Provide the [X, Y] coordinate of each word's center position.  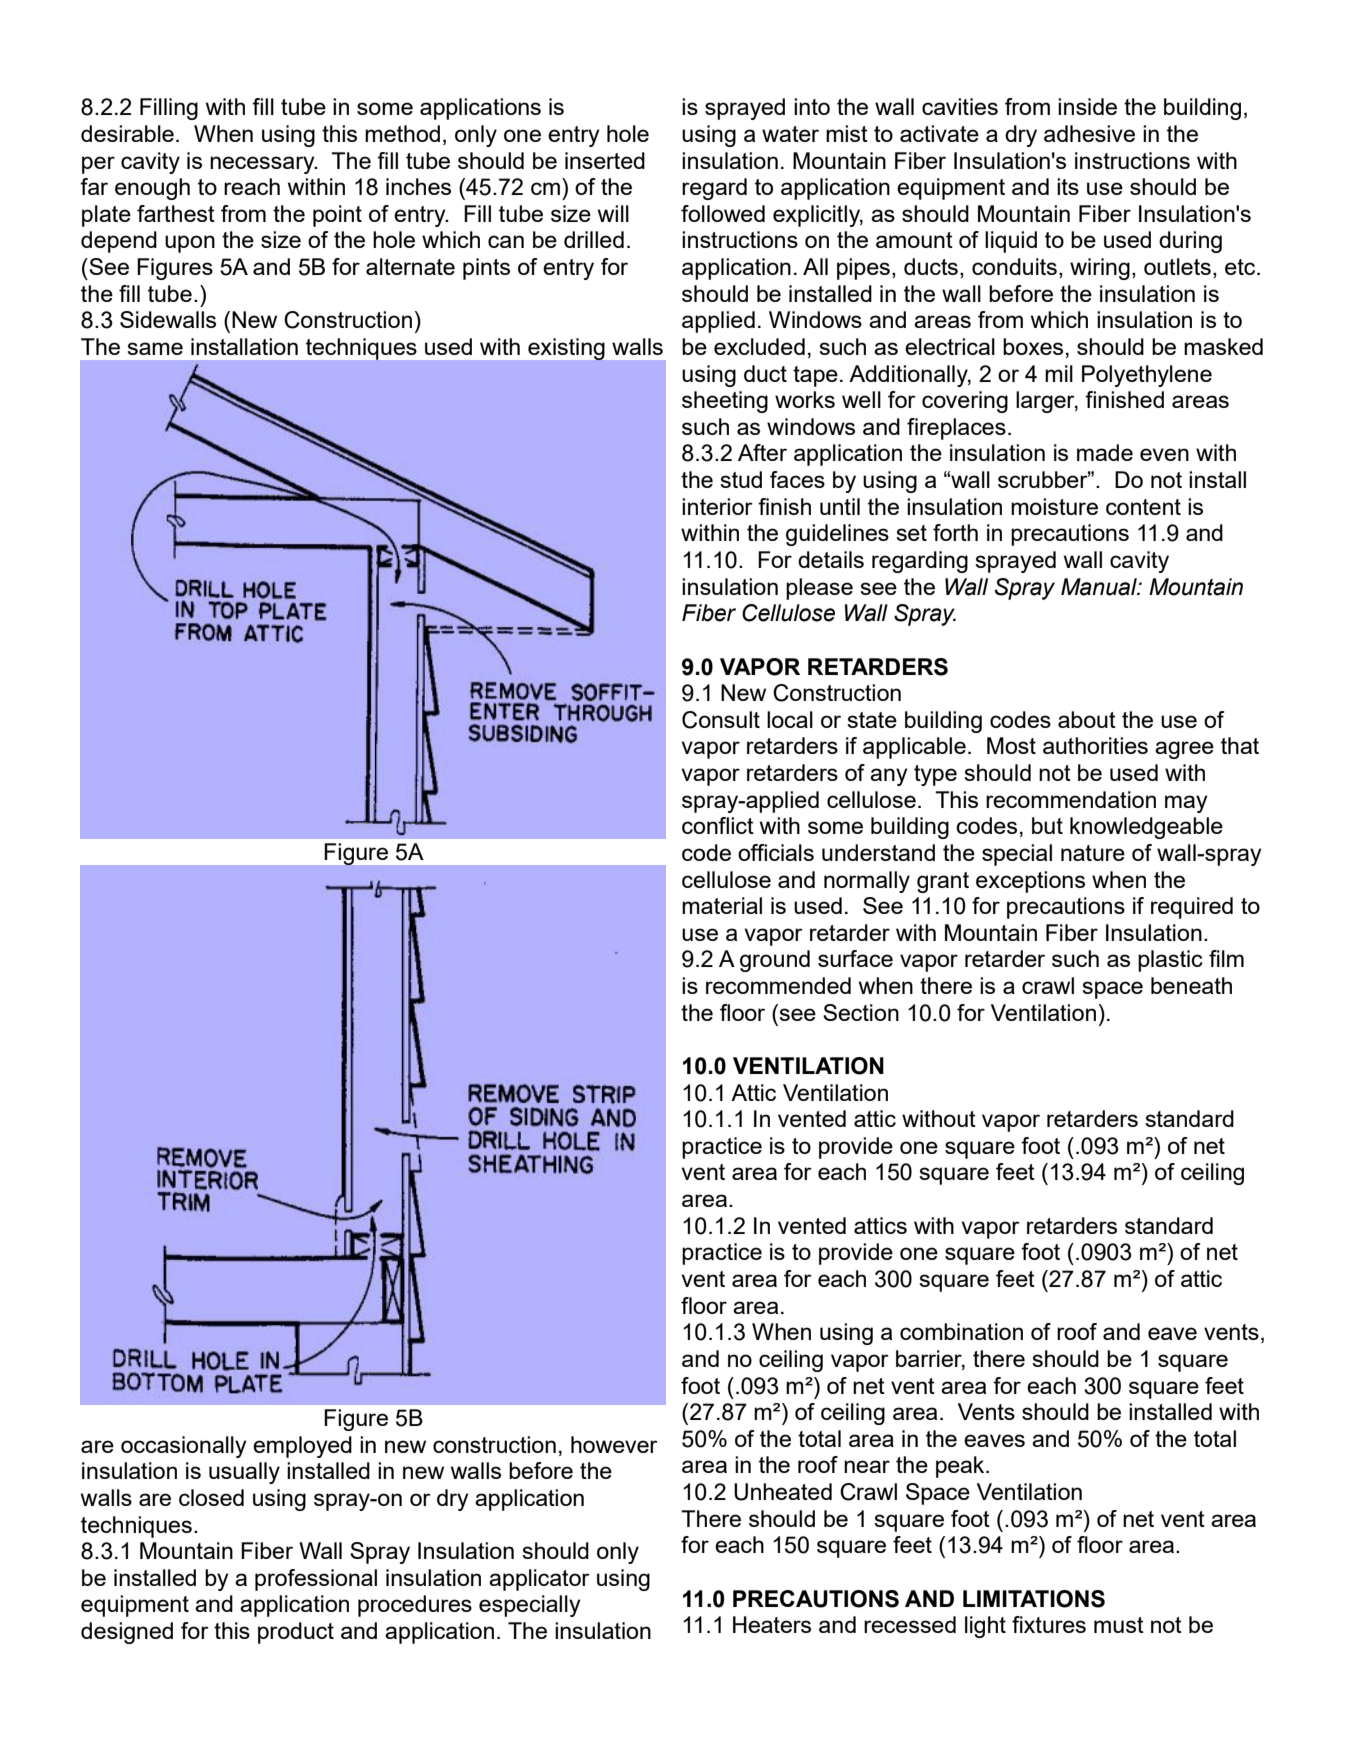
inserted [605, 160]
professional [316, 1580]
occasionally [184, 1447]
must [1119, 1625]
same [155, 348]
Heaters [772, 1624]
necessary [263, 165]
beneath [1191, 985]
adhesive [1089, 133]
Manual [1100, 587]
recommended [778, 985]
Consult [721, 720]
